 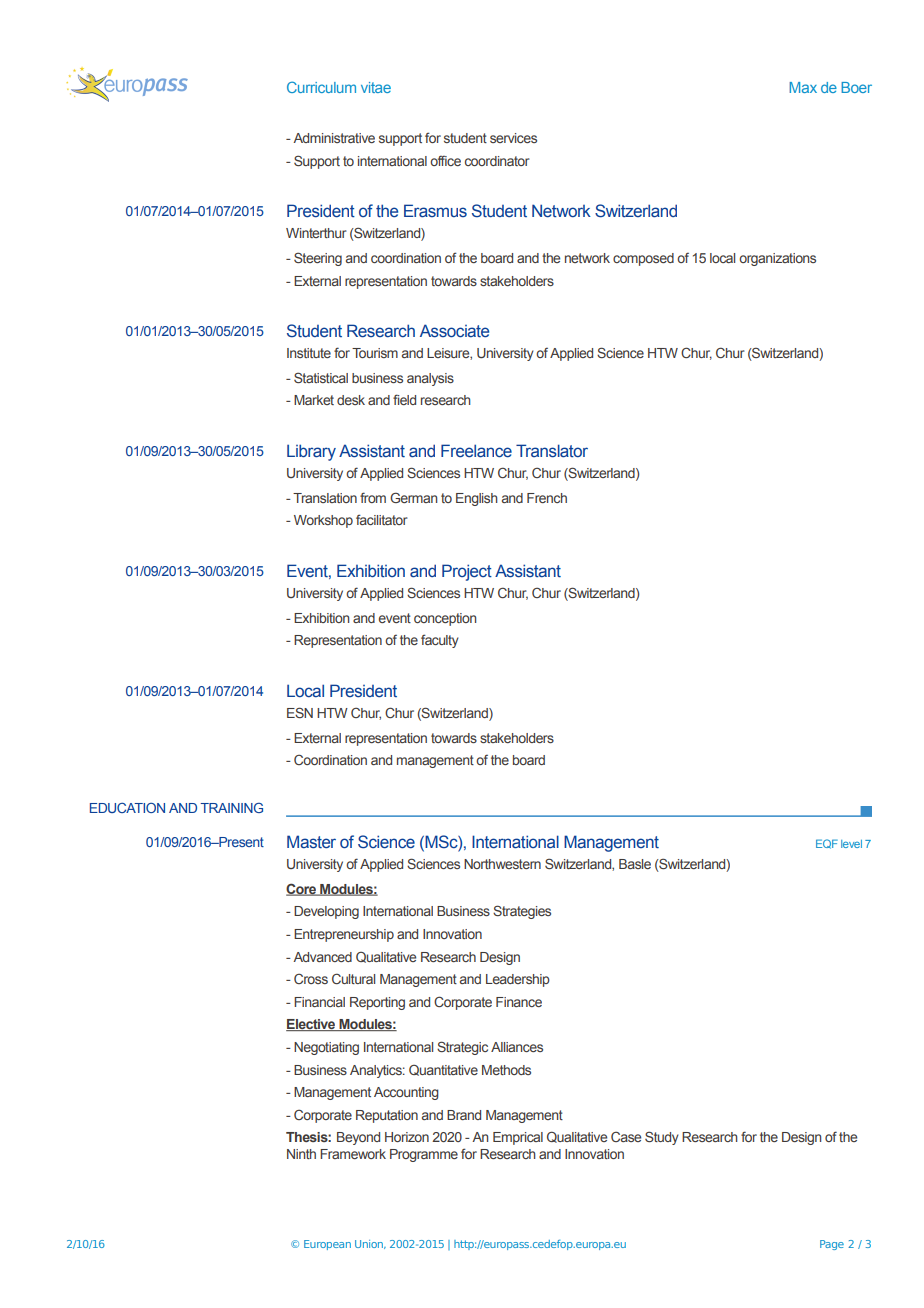 What do you see at coordinates (832, 1245) in the document?
I see `Page` at bounding box center [832, 1245].
